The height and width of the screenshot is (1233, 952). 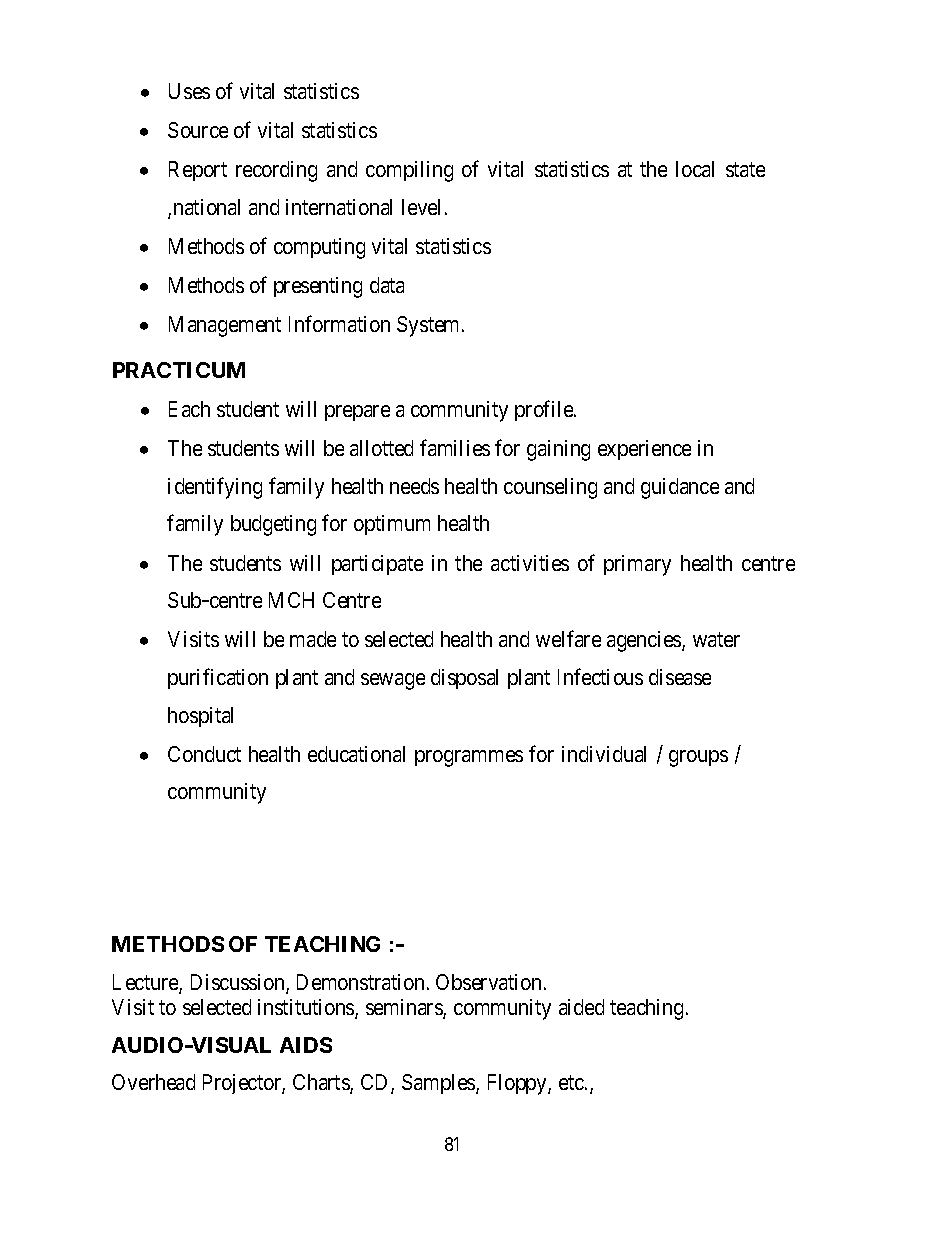 I want to click on Management, so click(x=225, y=326).
